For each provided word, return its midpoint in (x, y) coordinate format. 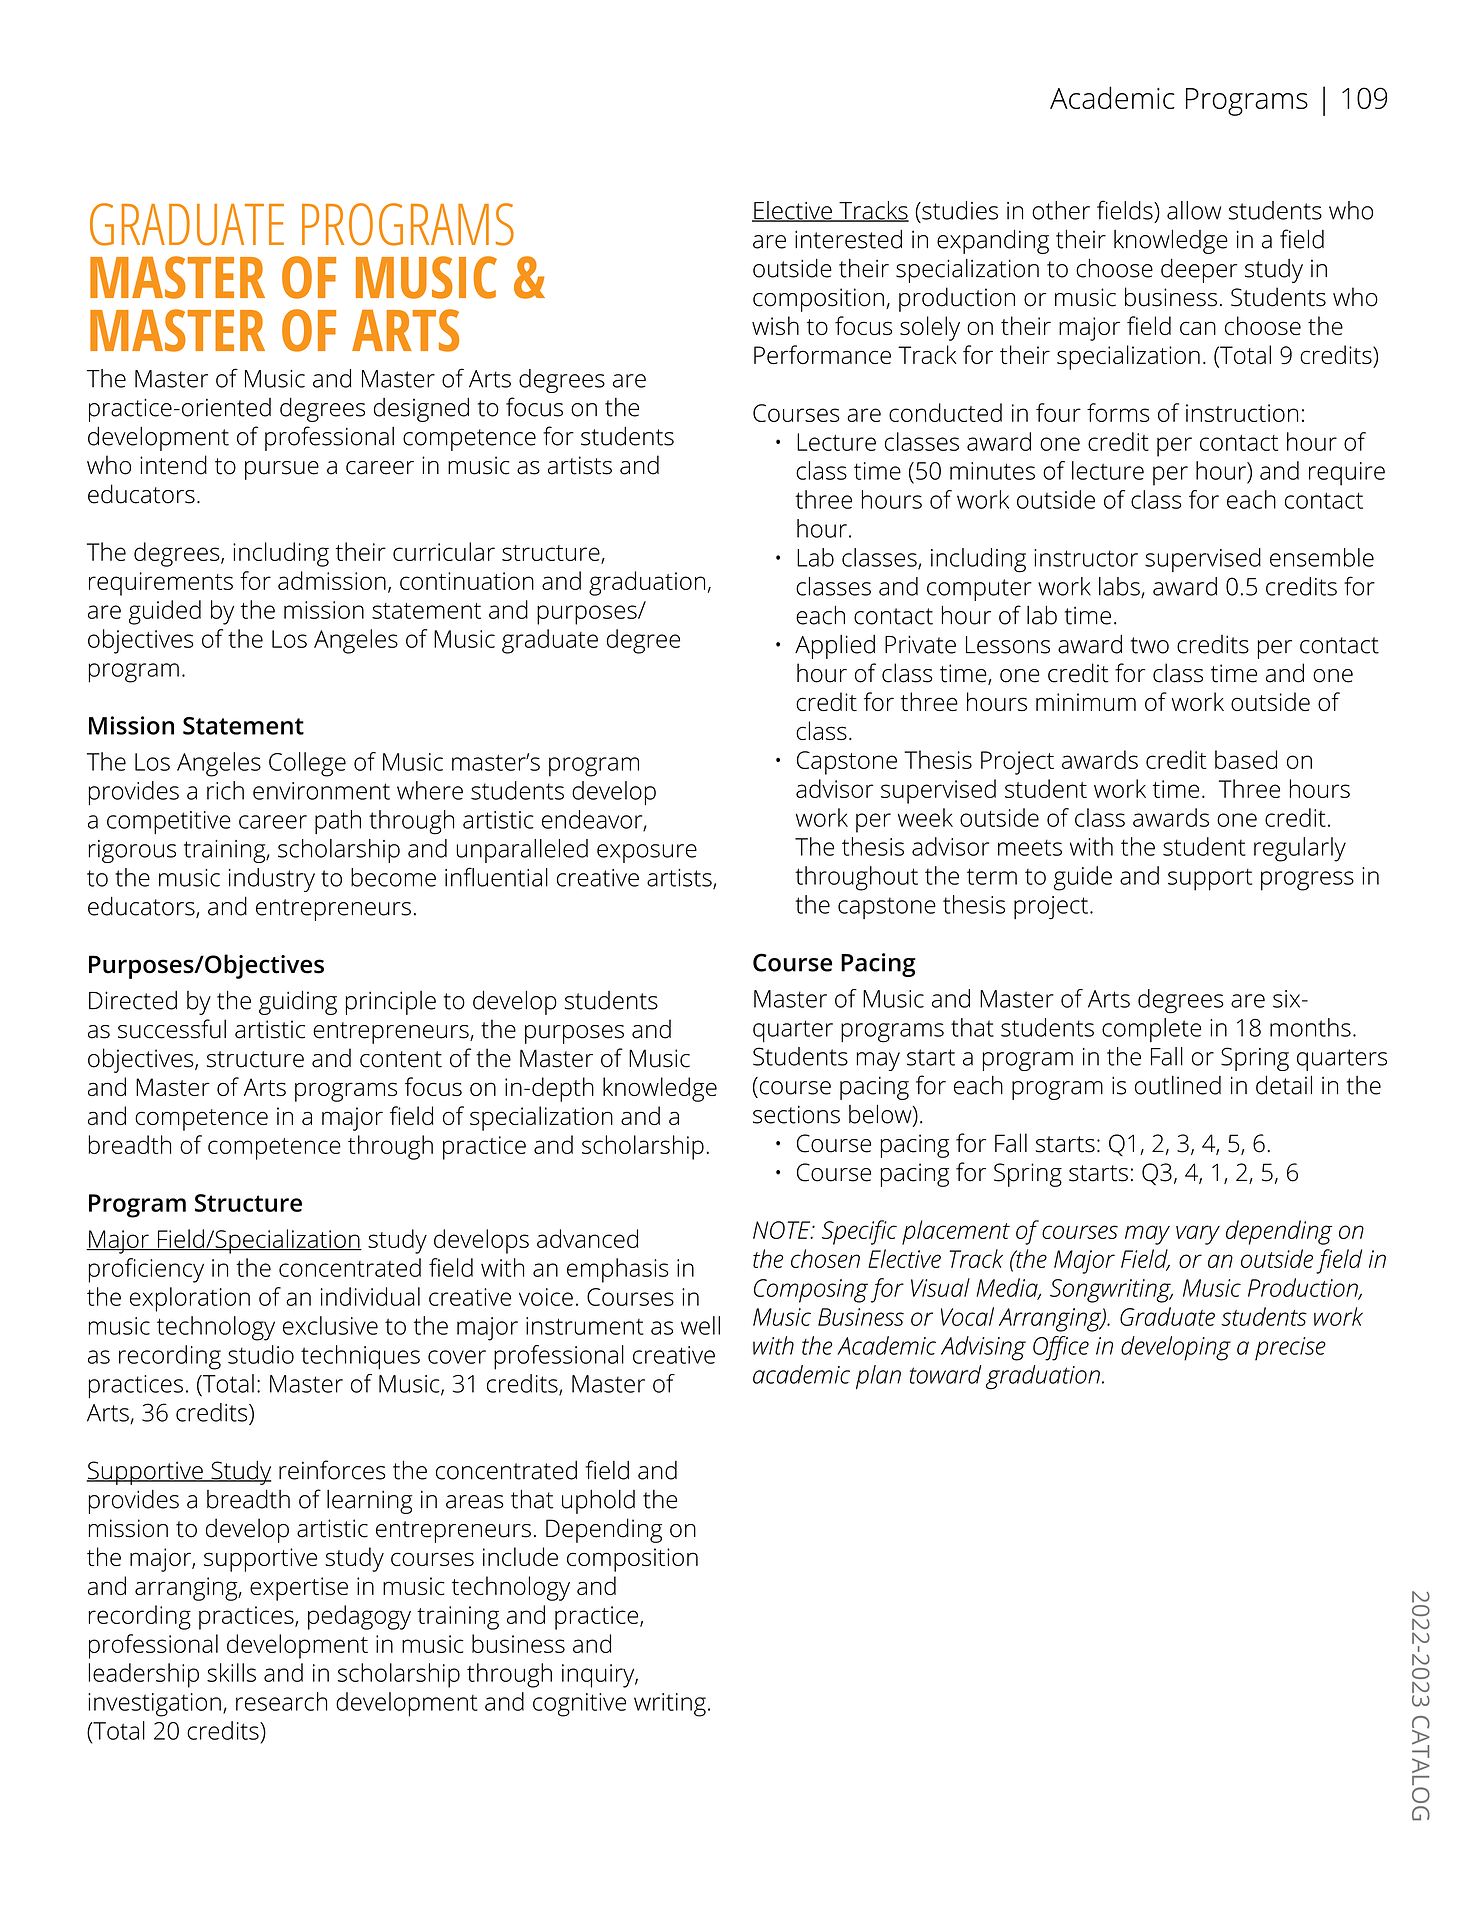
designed (421, 409)
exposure (647, 853)
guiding (298, 1002)
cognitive (579, 1705)
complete (1151, 1030)
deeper (1199, 270)
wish (775, 325)
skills (231, 1672)
